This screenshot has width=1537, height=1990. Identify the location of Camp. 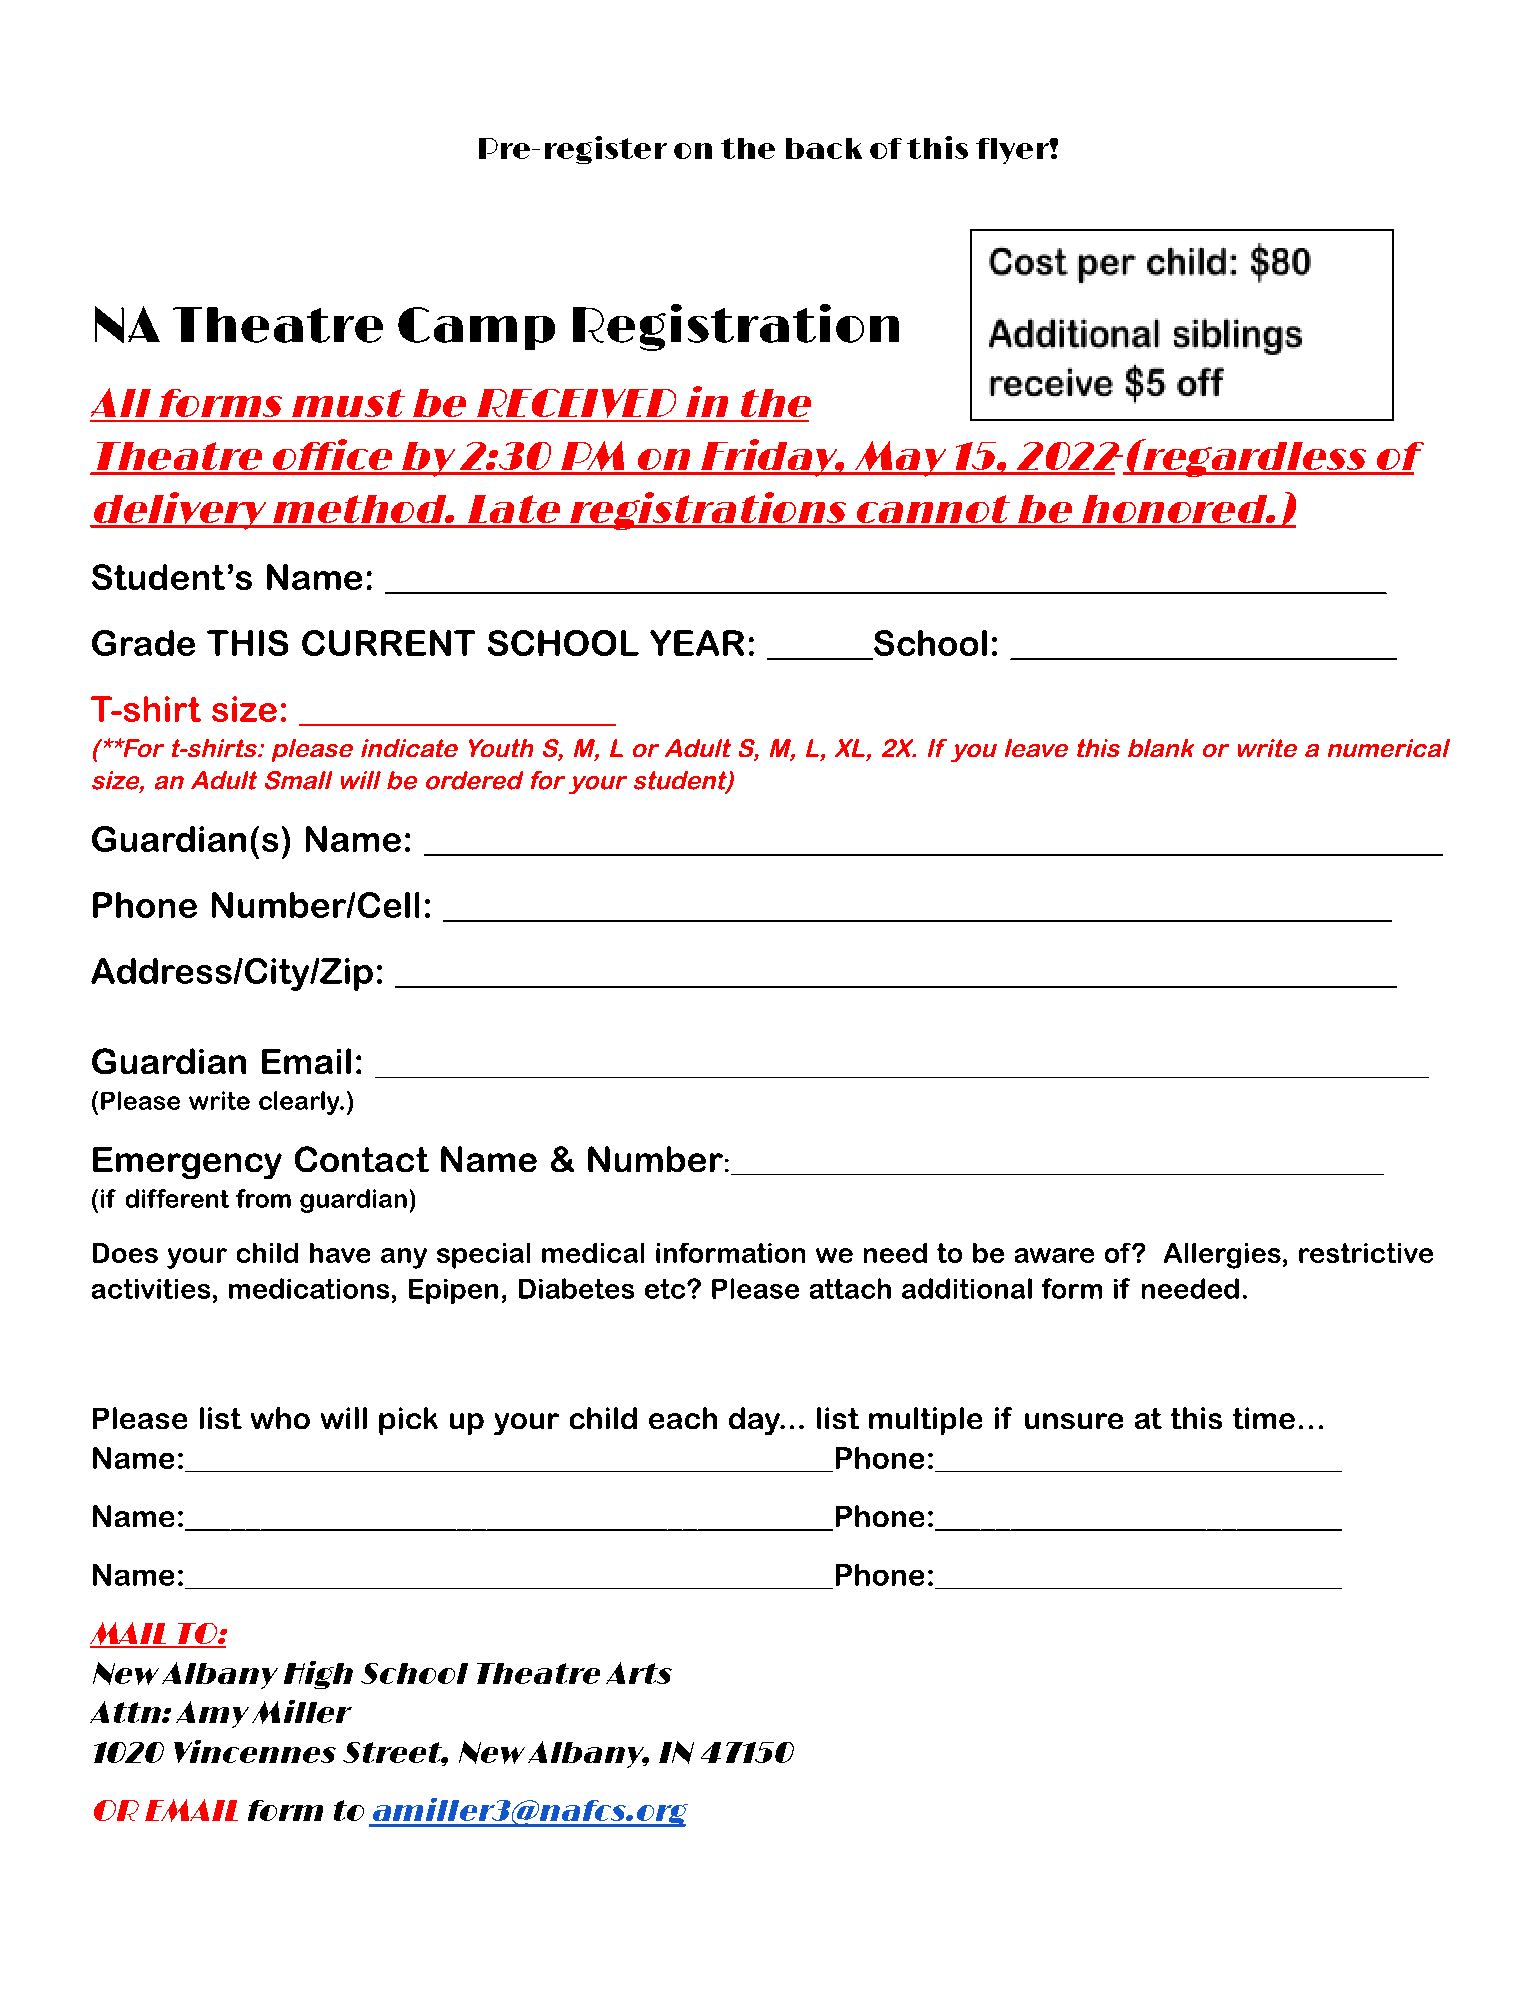
(476, 328).
